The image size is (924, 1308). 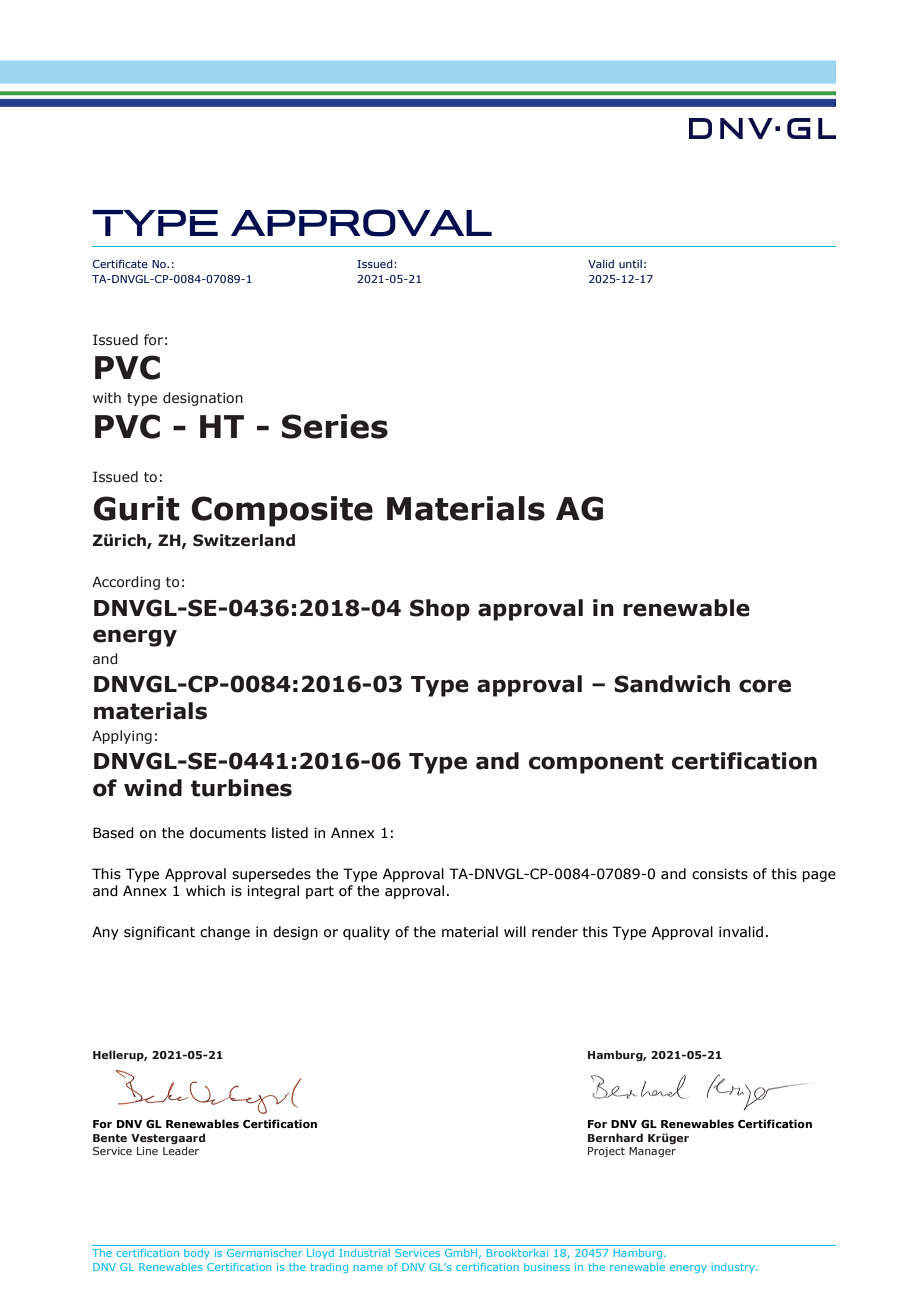 What do you see at coordinates (630, 264) in the screenshot?
I see `until` at bounding box center [630, 264].
